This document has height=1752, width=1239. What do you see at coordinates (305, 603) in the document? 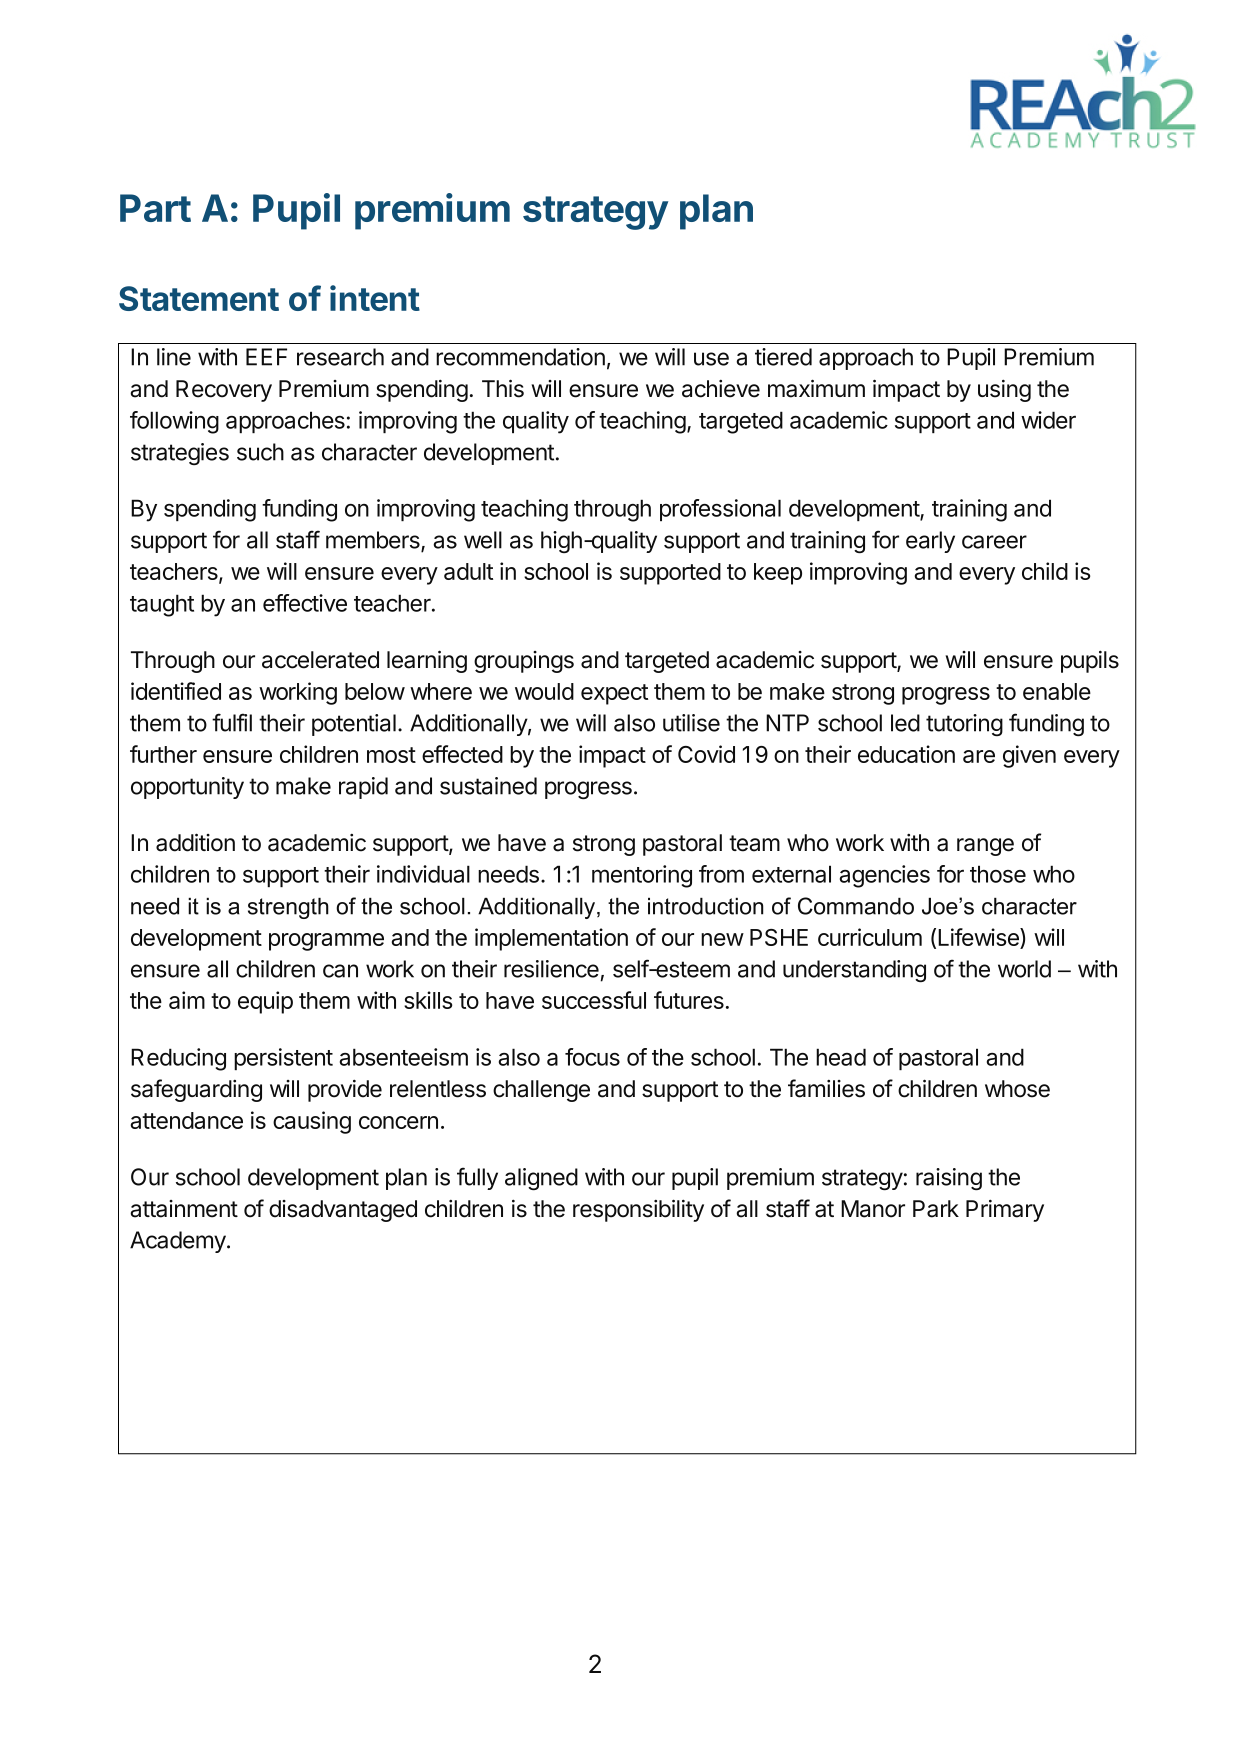
I see `effective` at bounding box center [305, 603].
